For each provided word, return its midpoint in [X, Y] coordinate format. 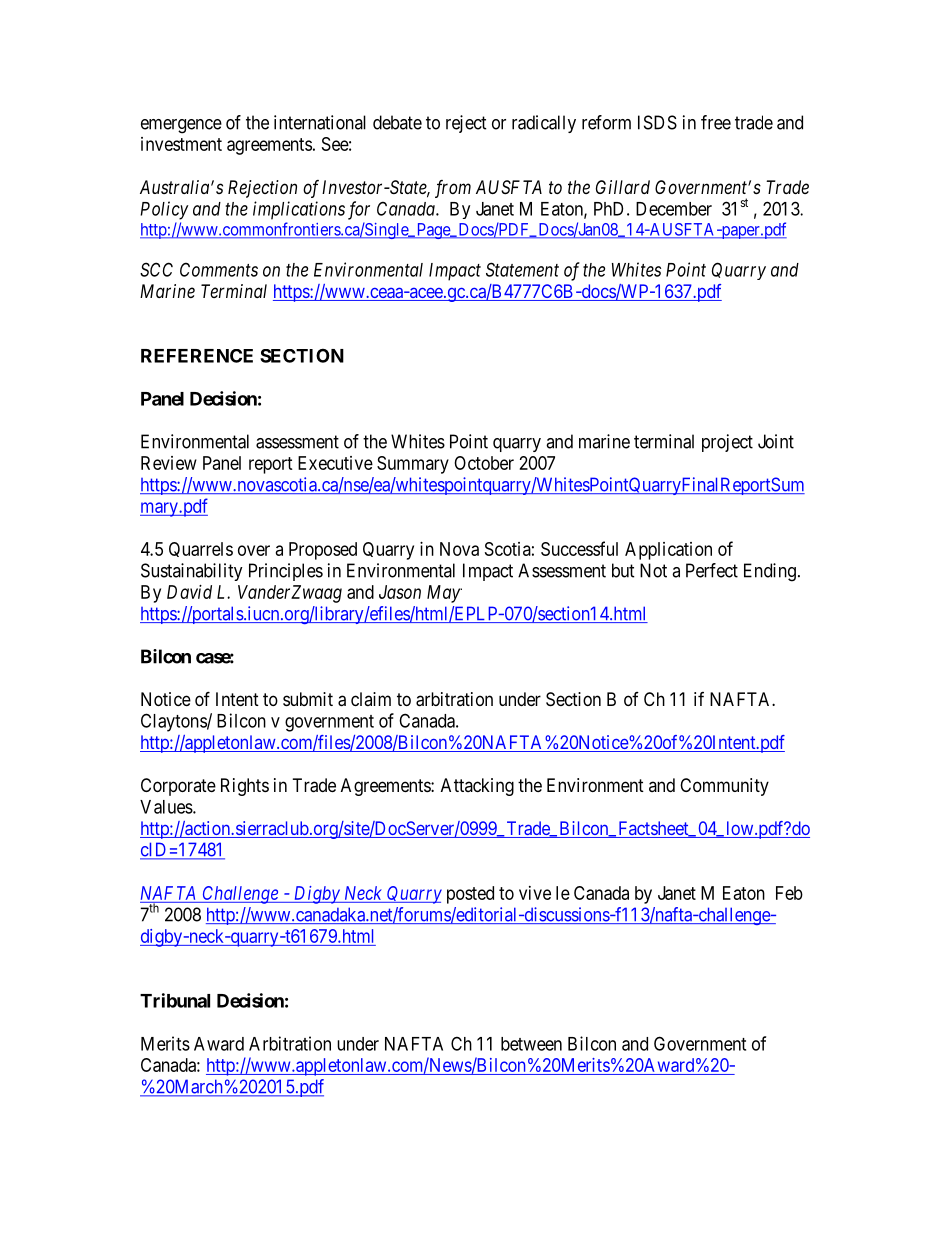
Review [169, 463]
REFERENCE [197, 356]
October [484, 463]
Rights [245, 787]
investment [181, 144]
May [444, 594]
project [727, 443]
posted [470, 895]
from [453, 189]
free [716, 122]
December [674, 209]
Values [167, 807]
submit [308, 699]
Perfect [712, 570]
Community [724, 787]
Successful [579, 548]
